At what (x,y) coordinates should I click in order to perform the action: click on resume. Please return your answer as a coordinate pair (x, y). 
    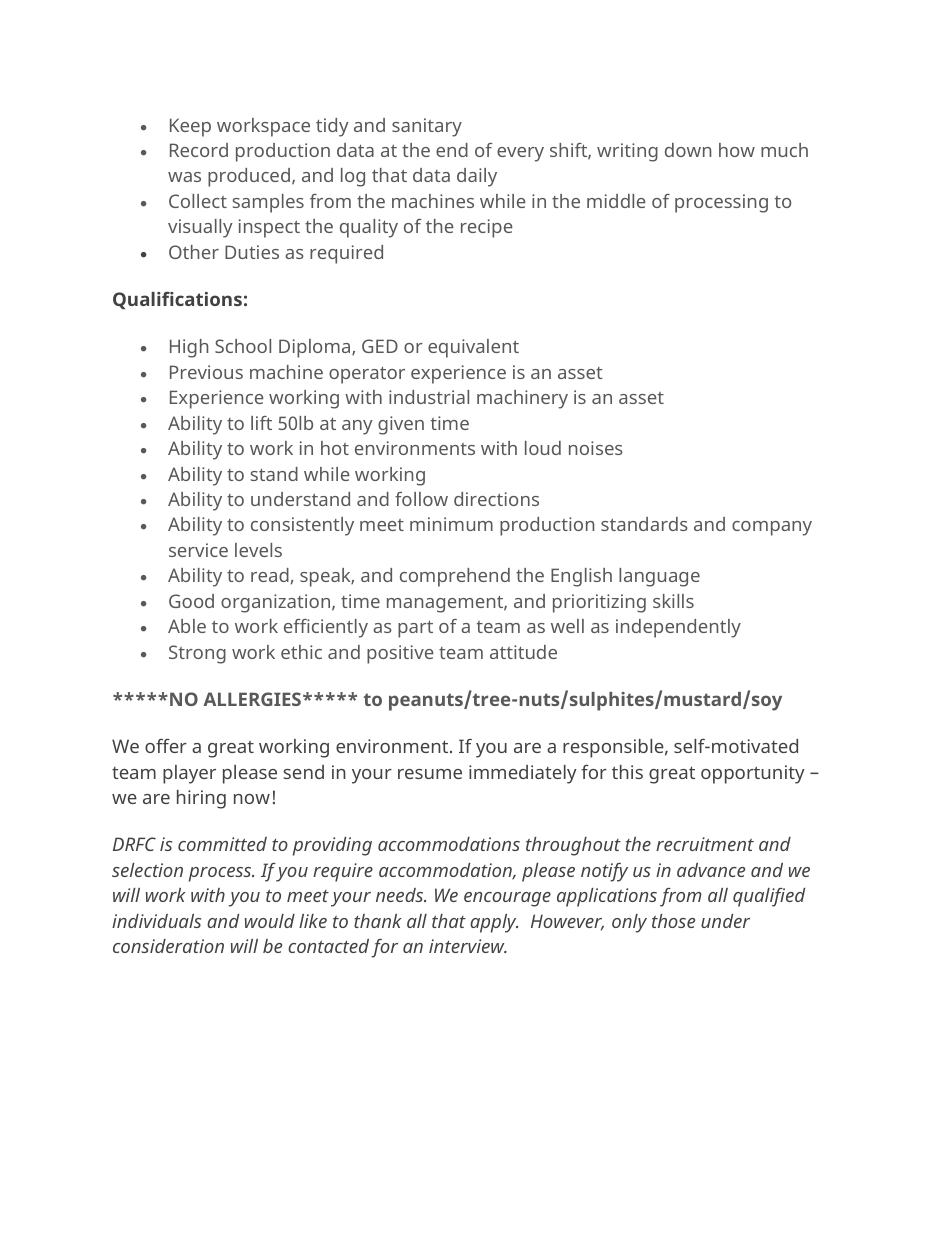
    Looking at the image, I should click on (430, 774).
